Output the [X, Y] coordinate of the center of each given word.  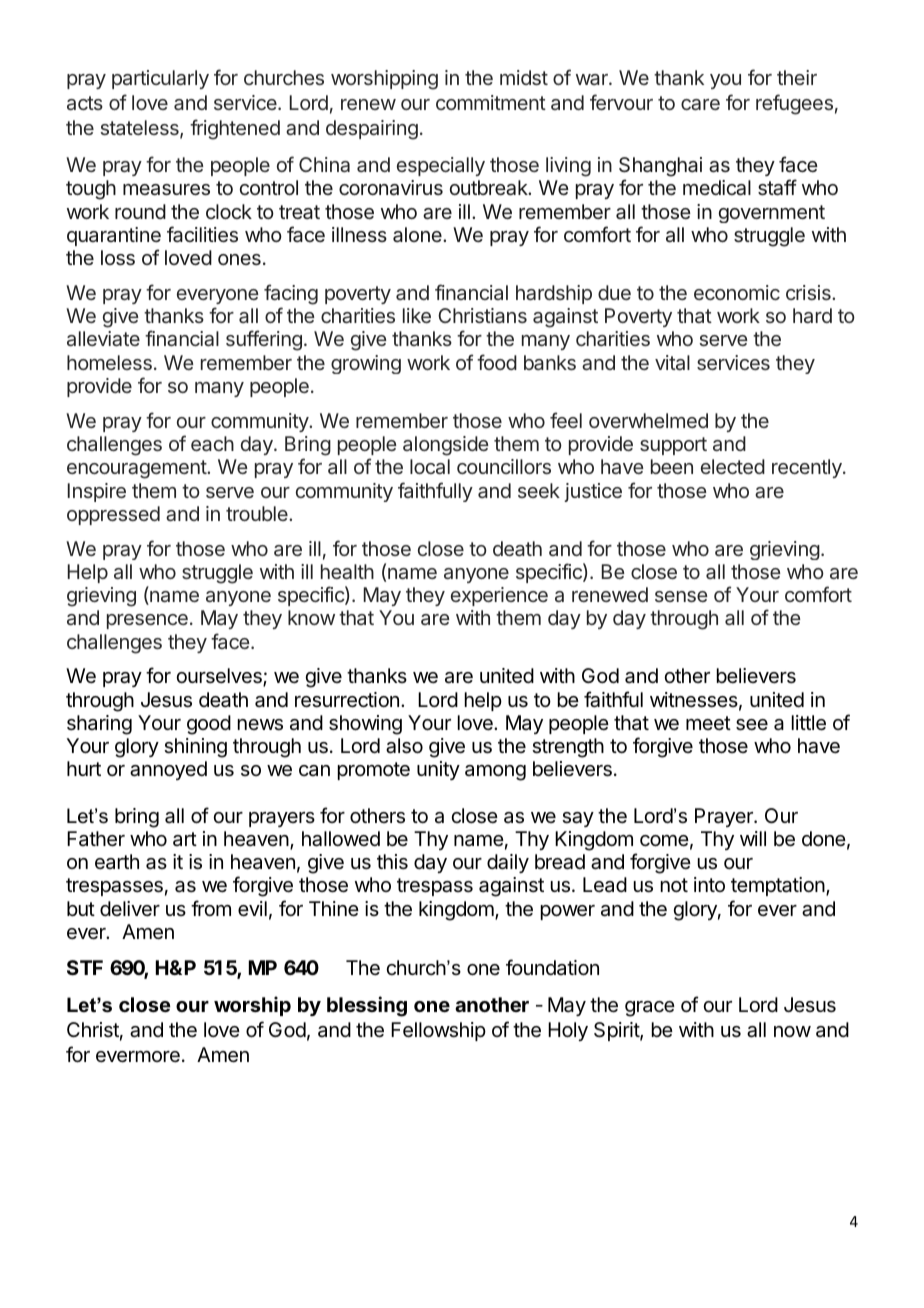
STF [85, 967]
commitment [491, 102]
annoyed [168, 770]
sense [681, 596]
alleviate [103, 338]
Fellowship [438, 1031]
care [700, 104]
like [417, 315]
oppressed [113, 515]
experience [499, 596]
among [495, 773]
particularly [160, 79]
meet [708, 723]
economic [737, 292]
